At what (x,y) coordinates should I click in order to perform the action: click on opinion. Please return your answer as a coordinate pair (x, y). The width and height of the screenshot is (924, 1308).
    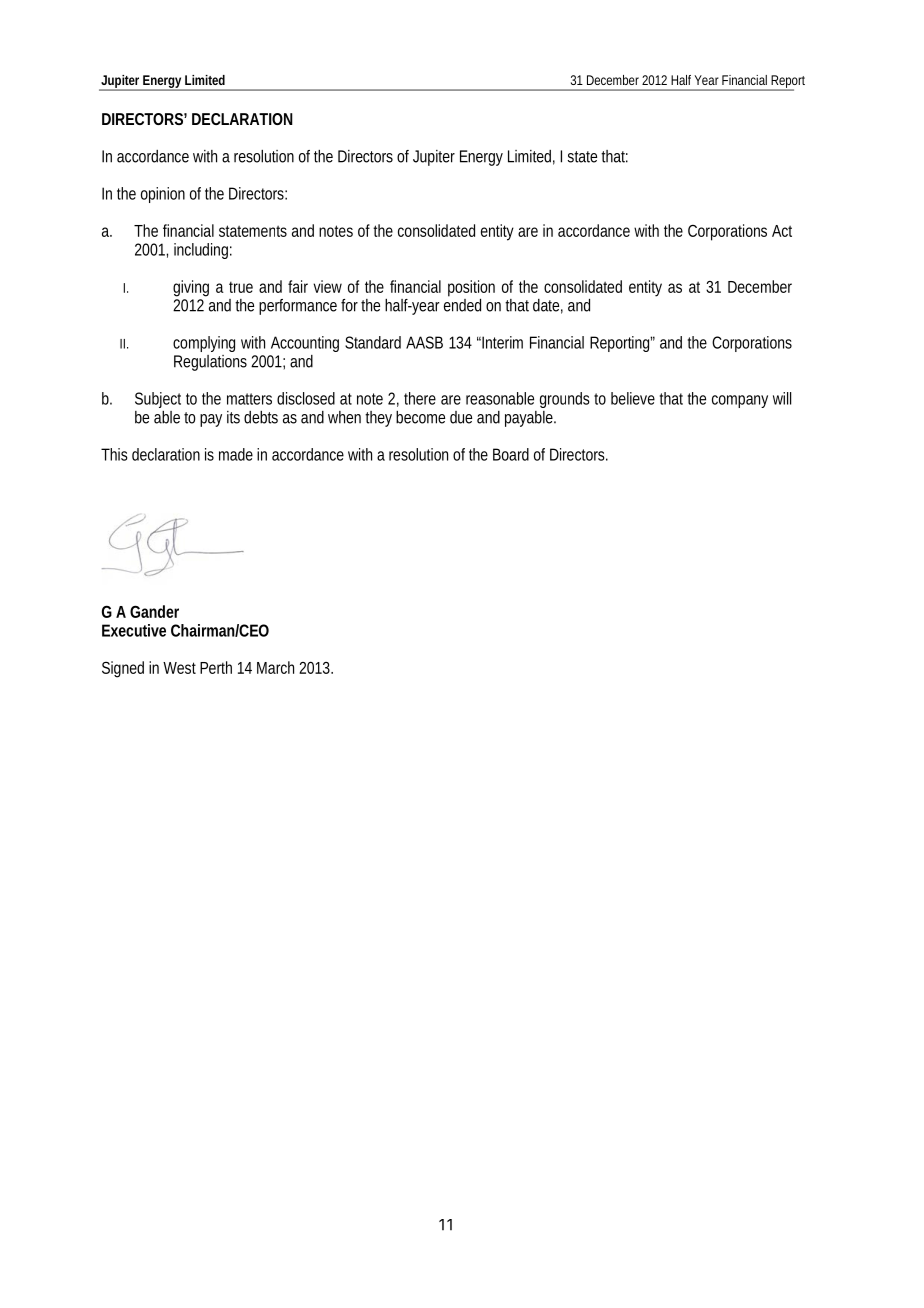
    Looking at the image, I should click on (163, 195).
